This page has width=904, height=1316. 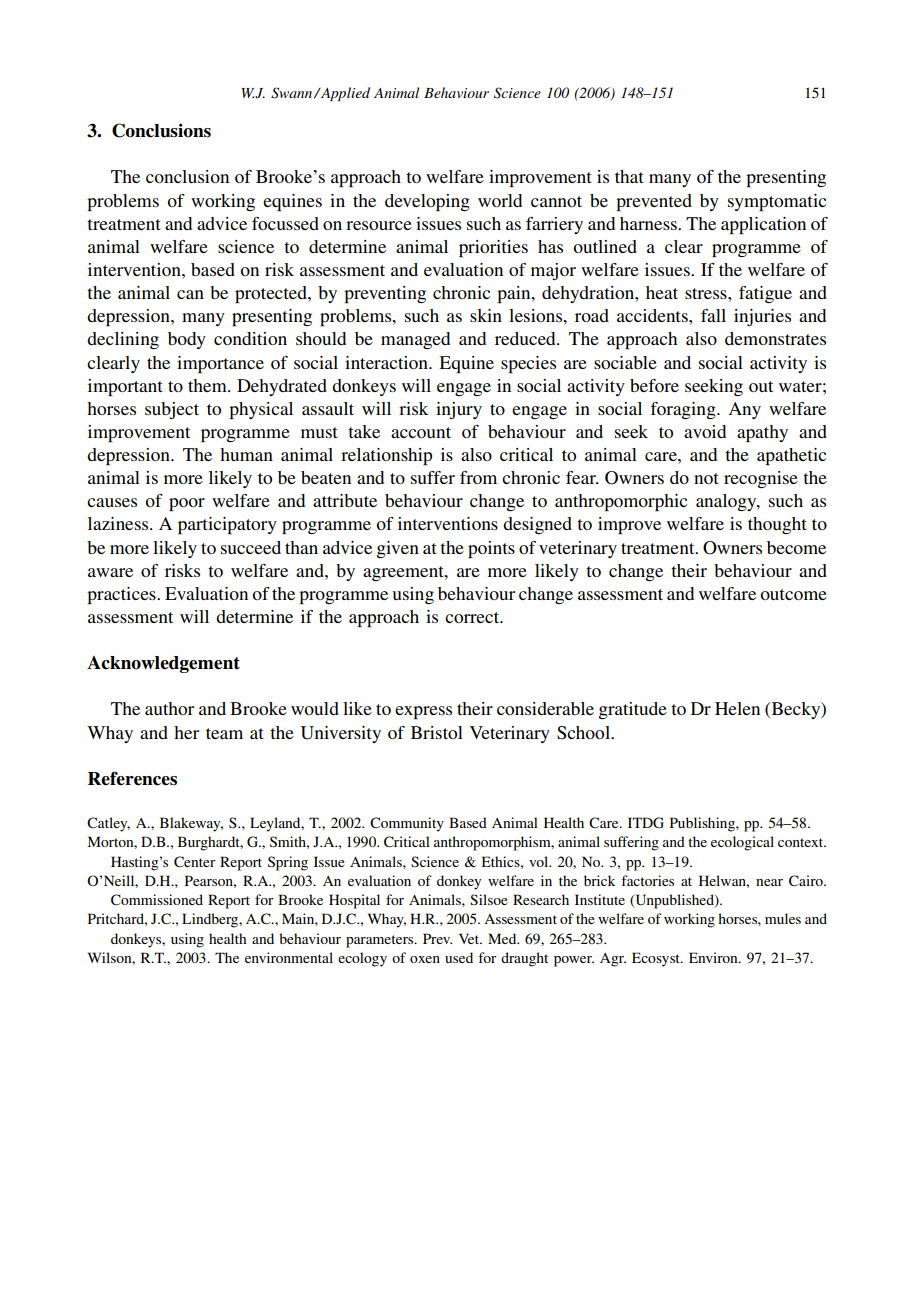 What do you see at coordinates (208, 385) in the page?
I see `them` at bounding box center [208, 385].
